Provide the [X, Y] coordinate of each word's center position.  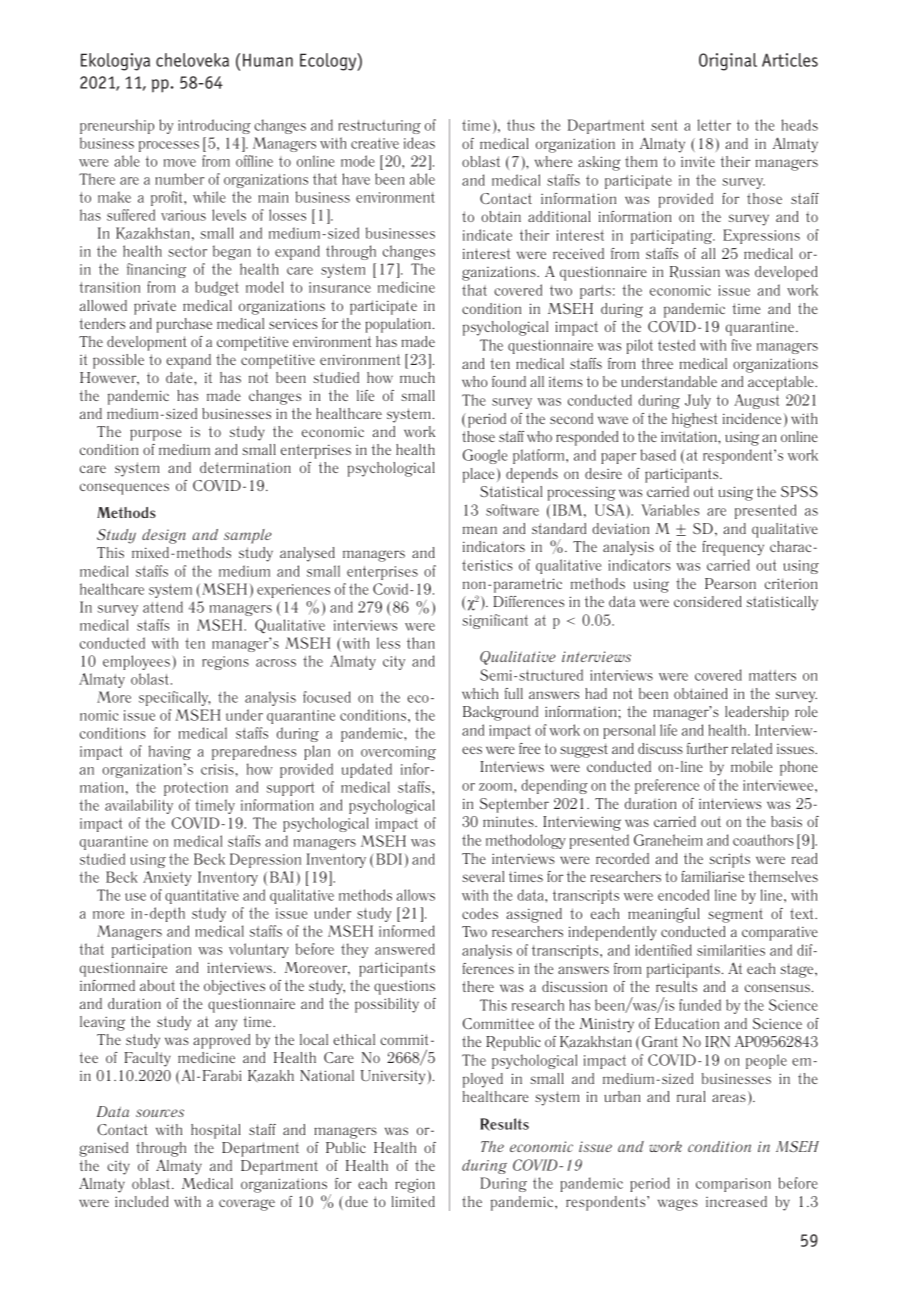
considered [708, 601]
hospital [216, 1131]
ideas [419, 143]
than [421, 643]
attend [163, 607]
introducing [214, 126]
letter [714, 125]
